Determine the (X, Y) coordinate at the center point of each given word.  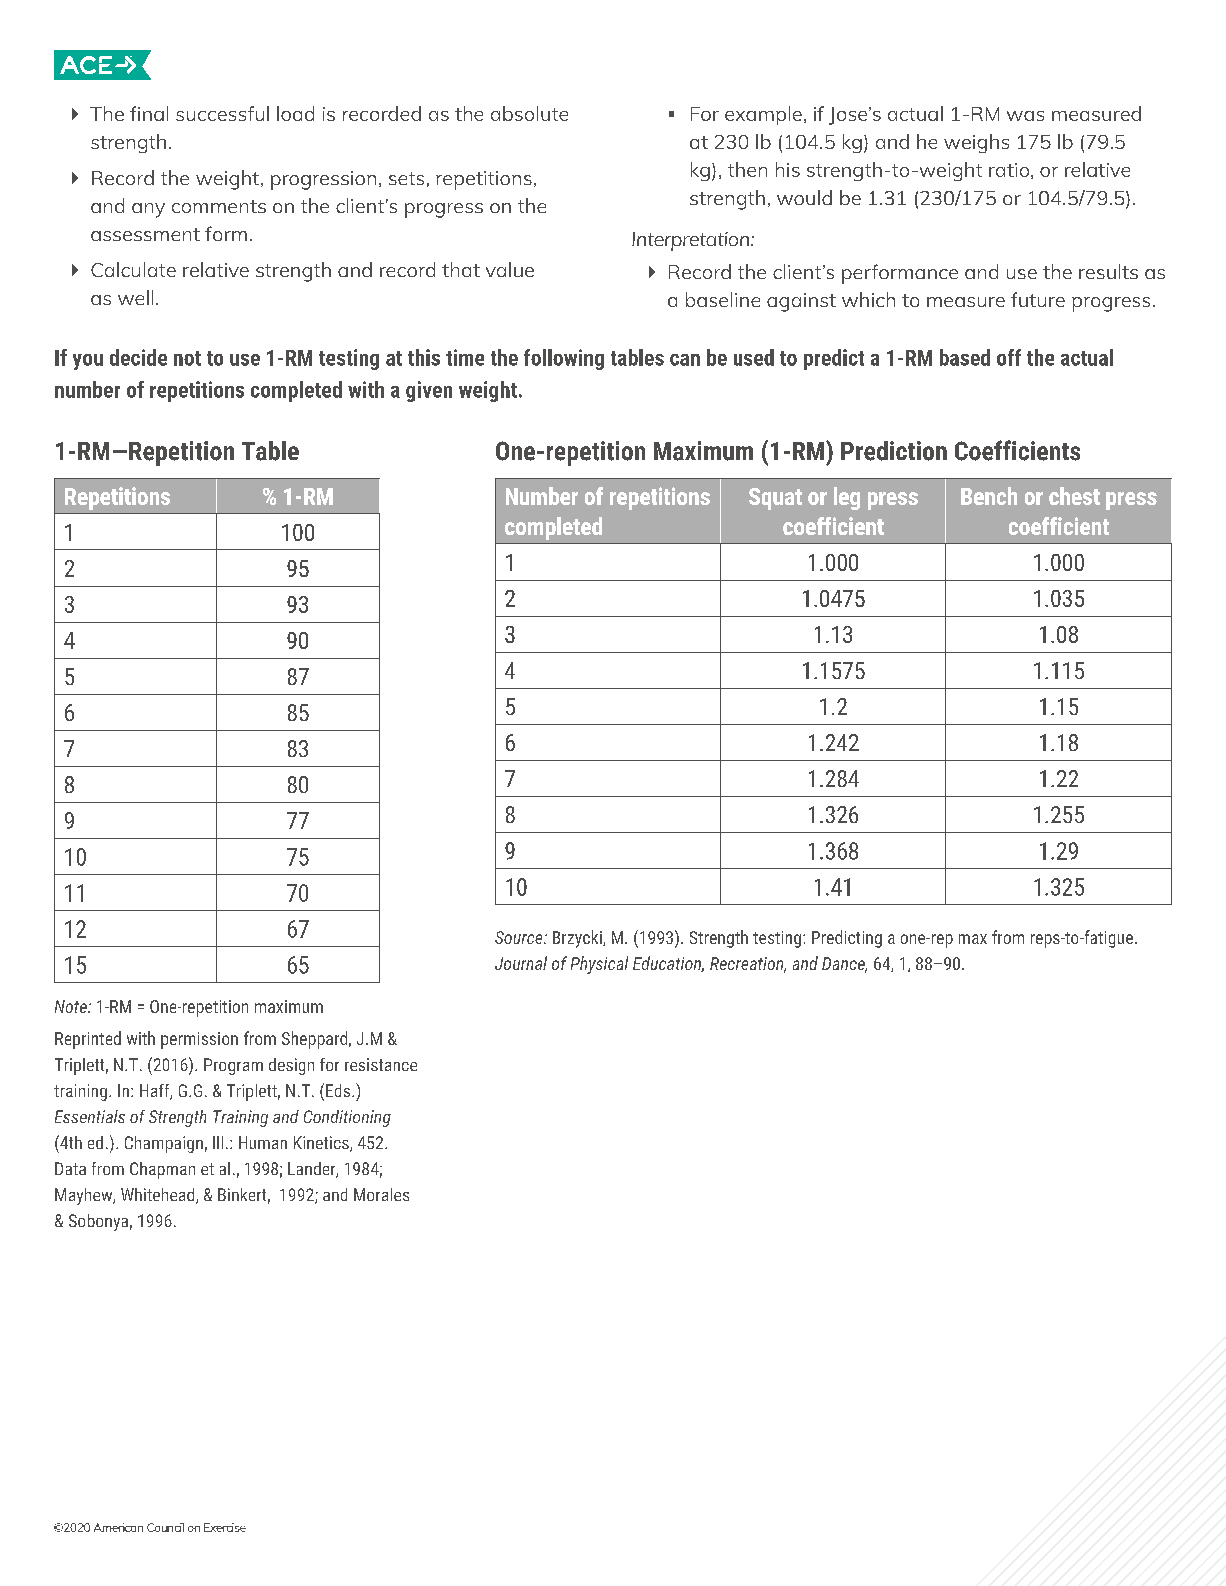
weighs (976, 143)
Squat (775, 499)
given (429, 391)
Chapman (162, 1170)
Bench (989, 496)
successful (222, 113)
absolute (529, 113)
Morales (381, 1194)
